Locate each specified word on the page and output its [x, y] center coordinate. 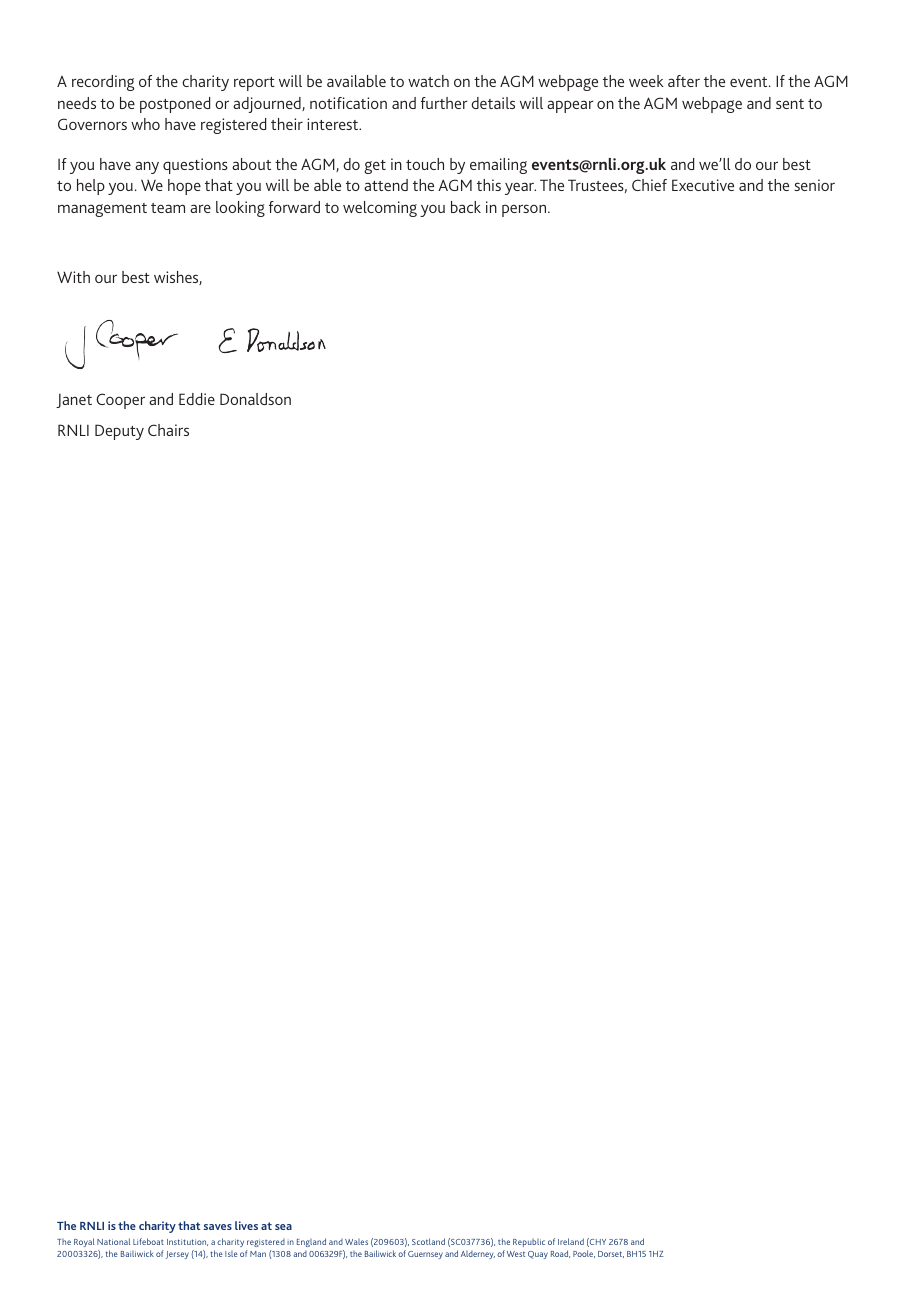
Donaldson [255, 399]
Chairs [168, 430]
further [444, 103]
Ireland [571, 1241]
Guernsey [425, 1255]
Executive [703, 185]
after [684, 81]
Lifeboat [148, 1241]
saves [217, 1227]
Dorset [611, 1254]
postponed [175, 105]
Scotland [428, 1241]
